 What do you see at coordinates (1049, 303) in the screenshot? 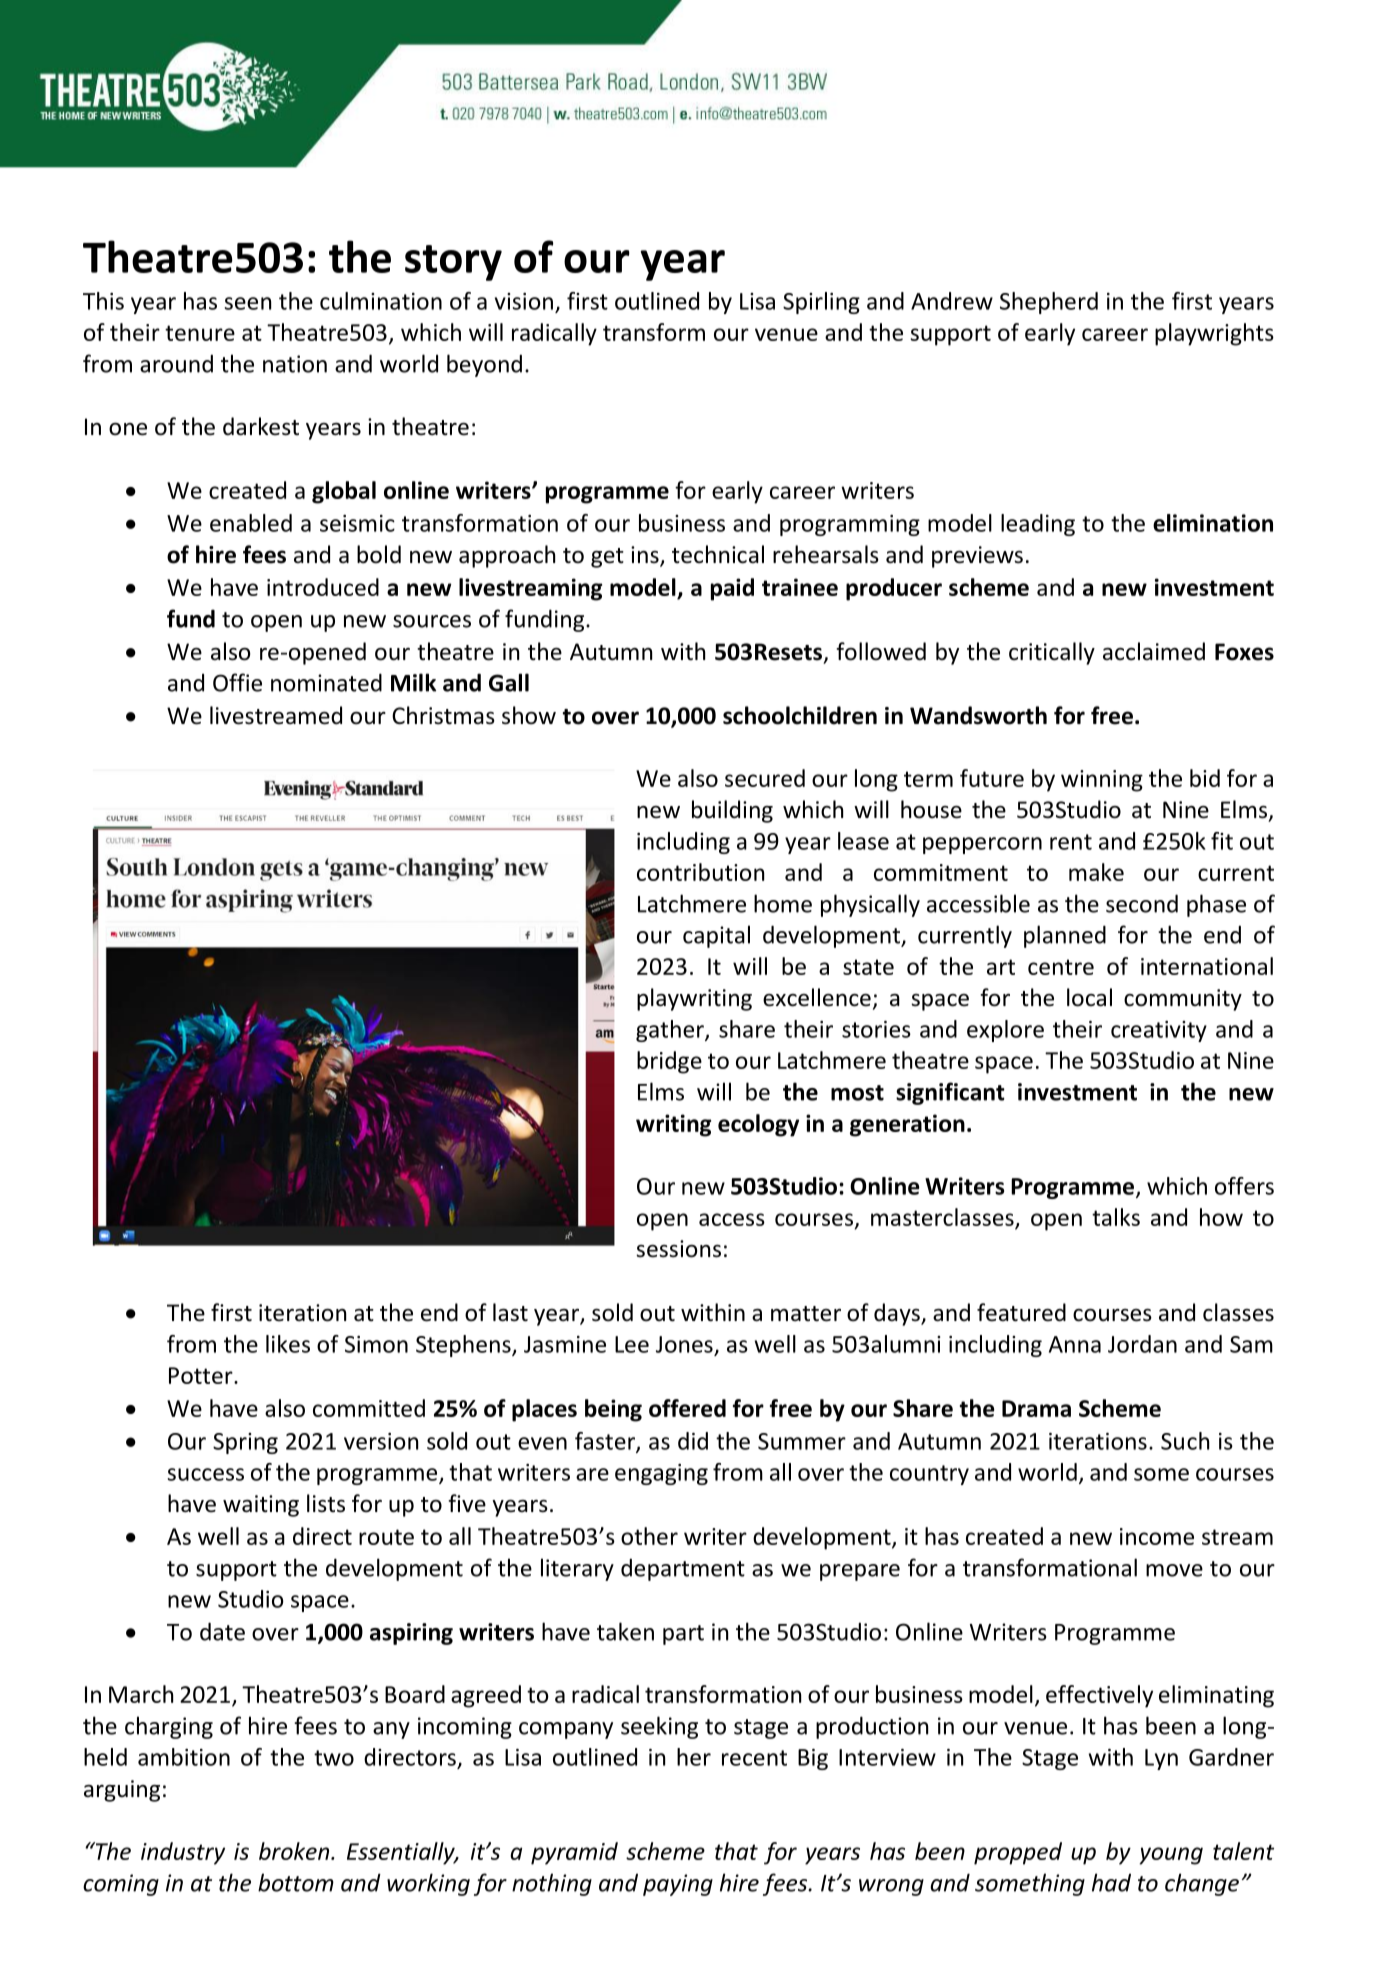
I see `Shepherd` at bounding box center [1049, 303].
